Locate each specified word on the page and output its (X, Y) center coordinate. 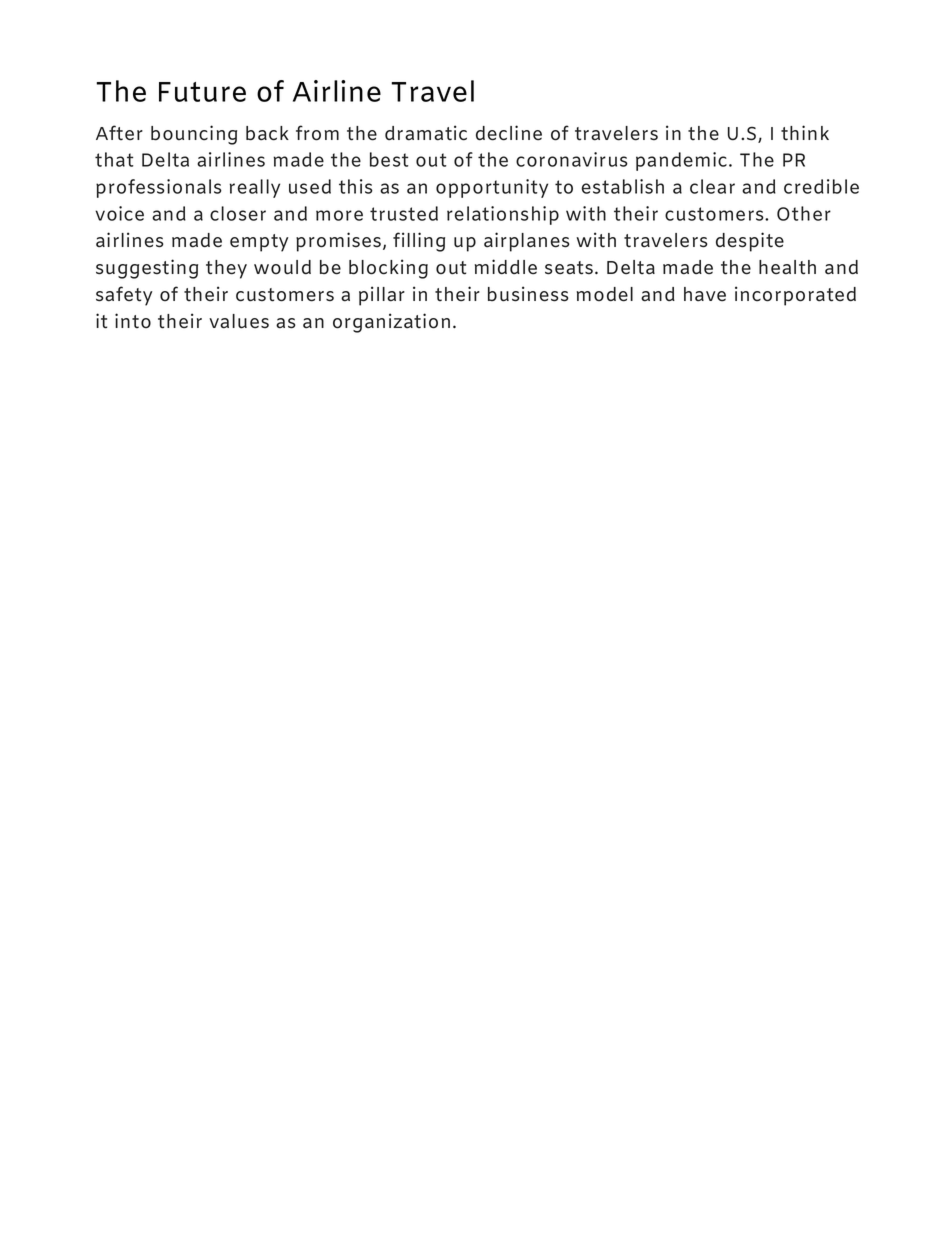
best (389, 159)
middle (506, 267)
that (114, 159)
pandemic (681, 161)
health (787, 267)
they (226, 269)
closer (238, 213)
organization (391, 323)
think (805, 133)
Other (804, 213)
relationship (503, 215)
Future (202, 92)
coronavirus (572, 159)
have (705, 294)
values (239, 321)
